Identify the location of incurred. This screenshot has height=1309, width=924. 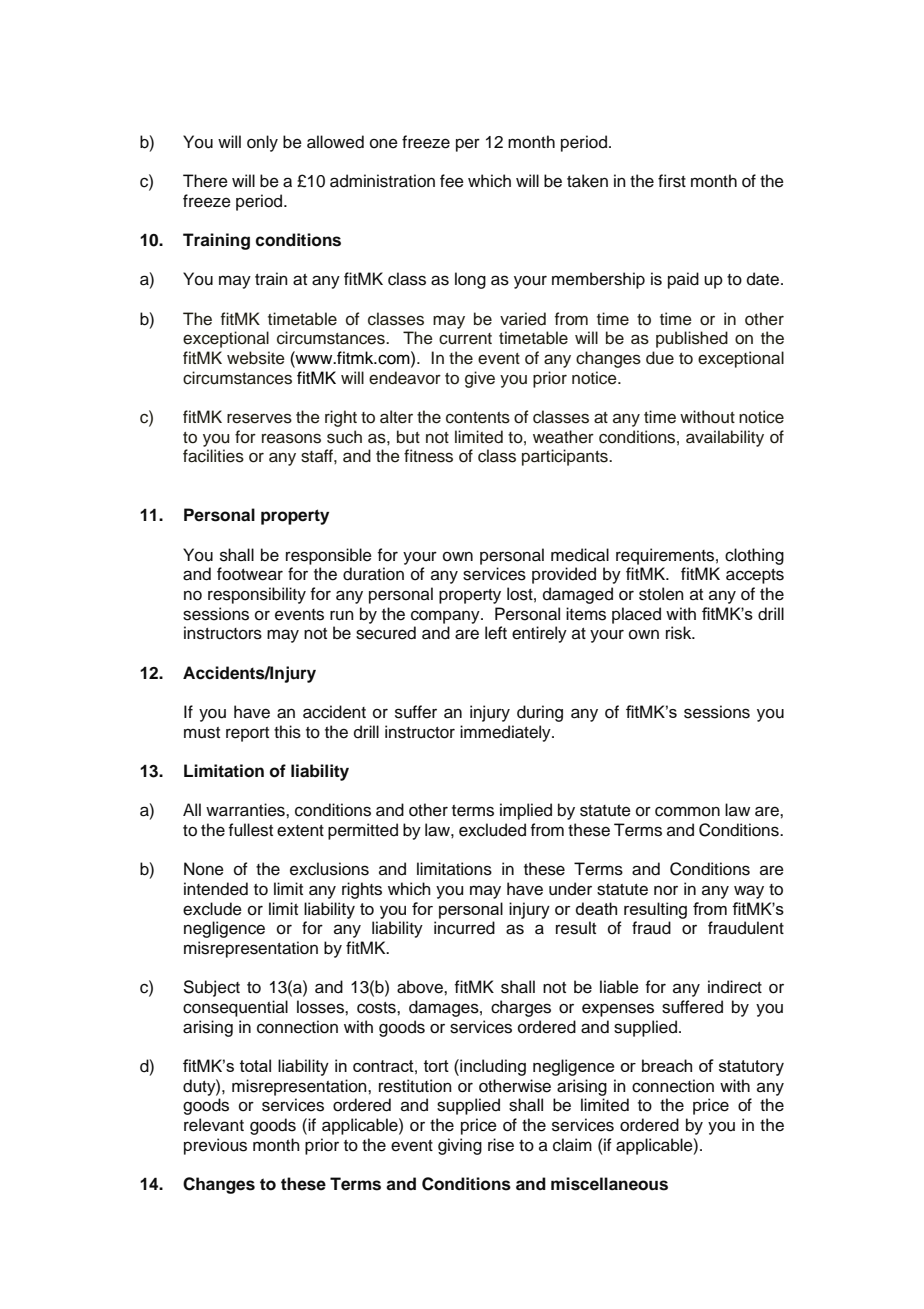
(464, 928).
